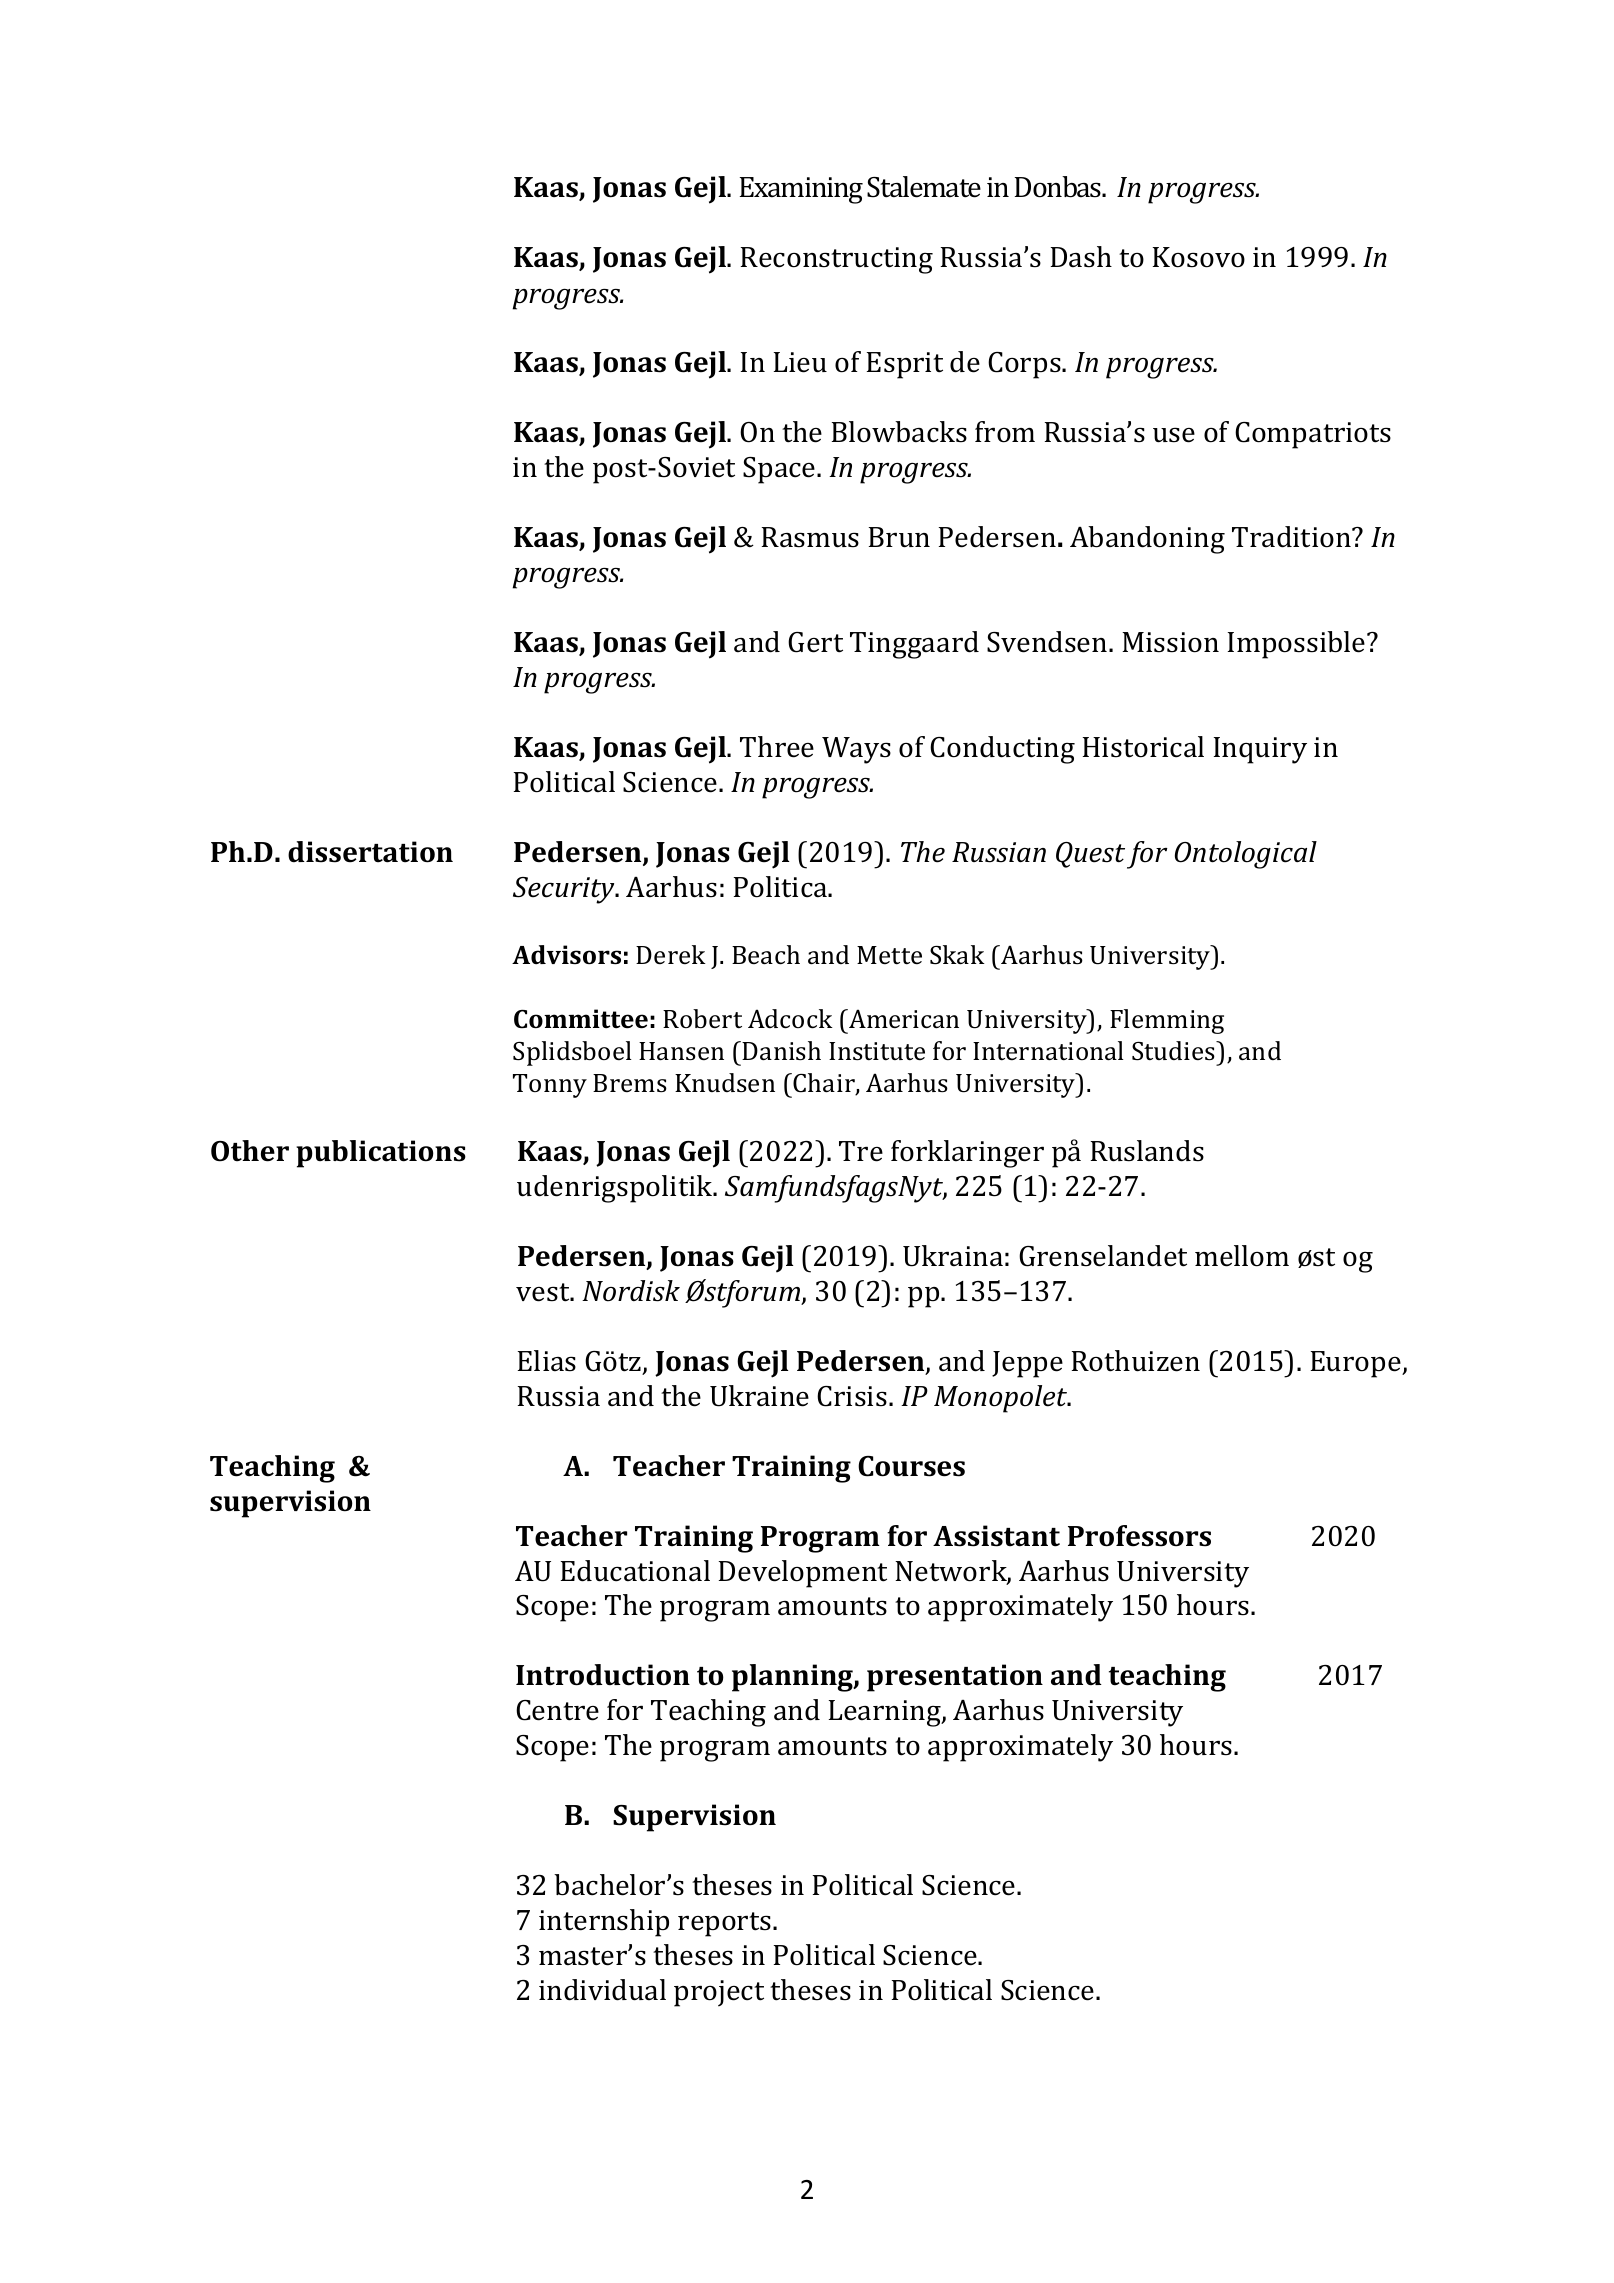  I want to click on Ontological, so click(1246, 855).
